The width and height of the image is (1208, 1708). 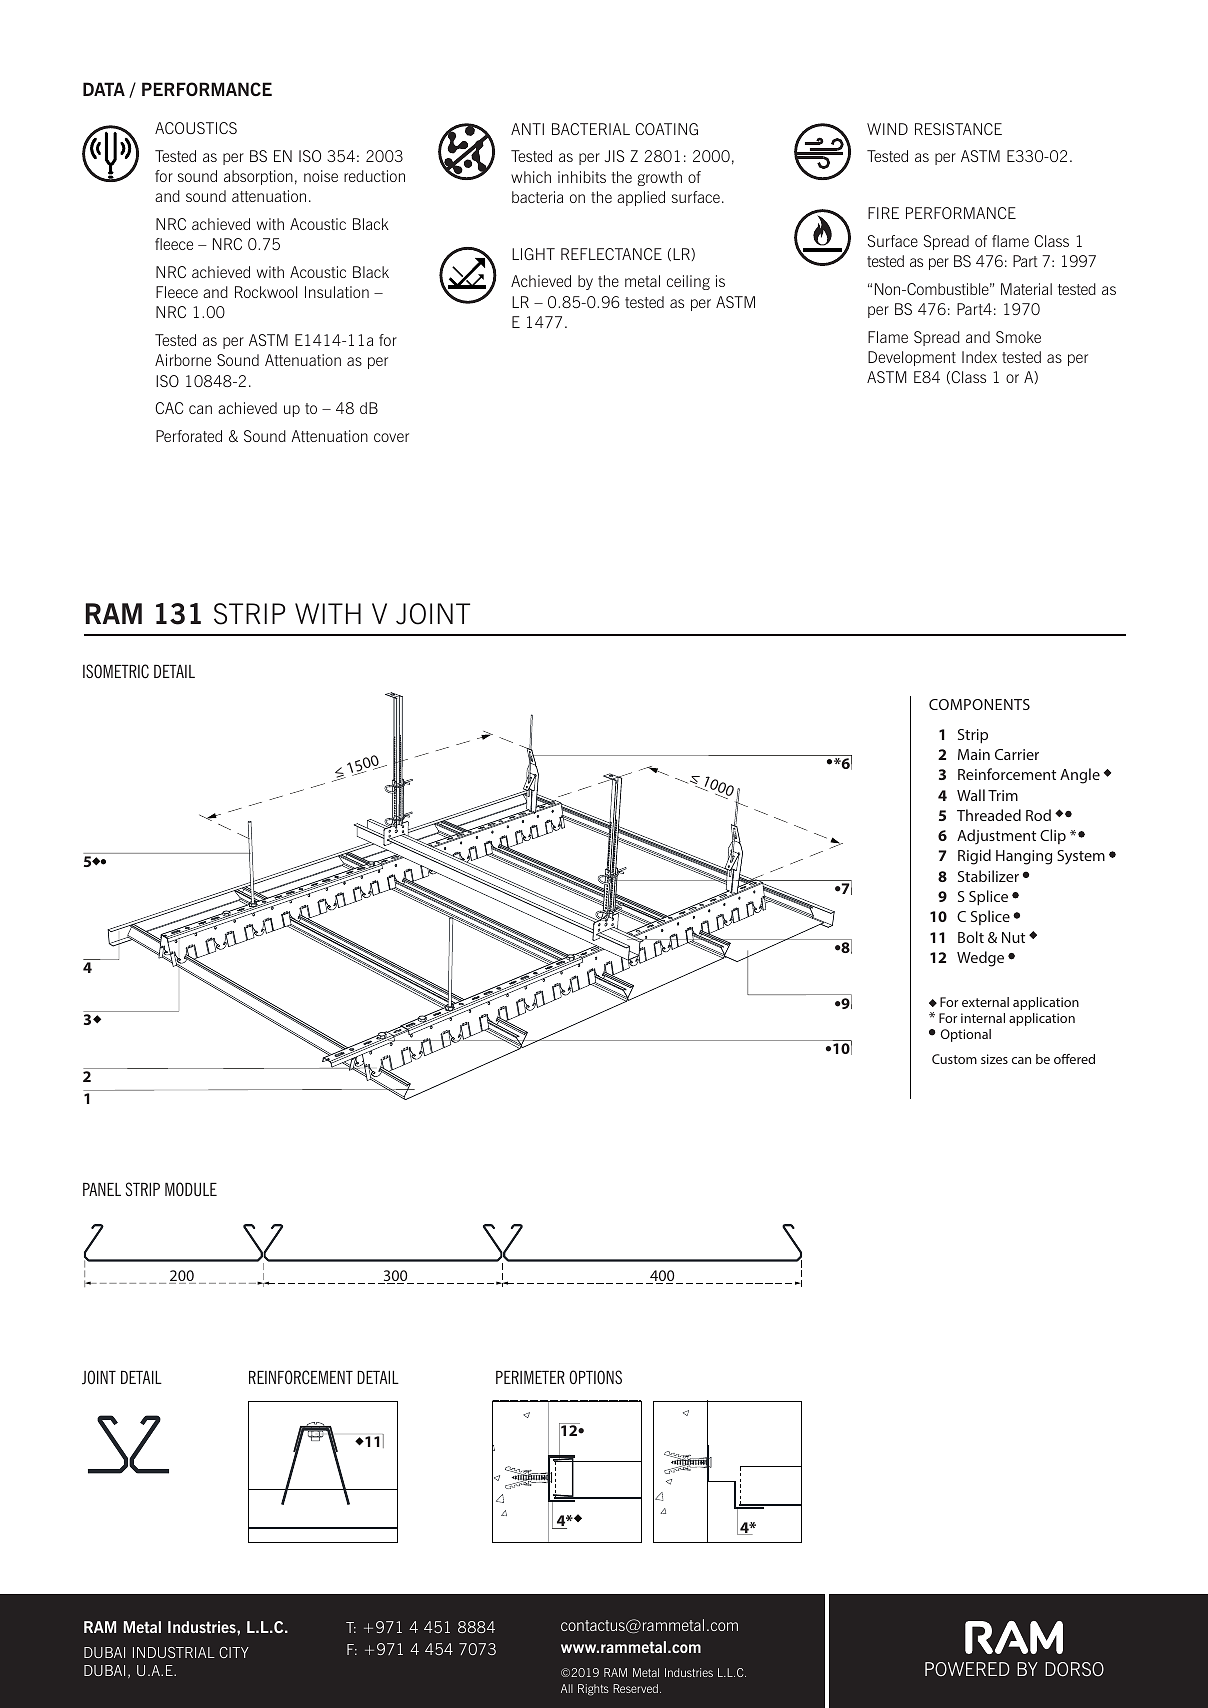 What do you see at coordinates (883, 213) in the image?
I see `FIRE` at bounding box center [883, 213].
